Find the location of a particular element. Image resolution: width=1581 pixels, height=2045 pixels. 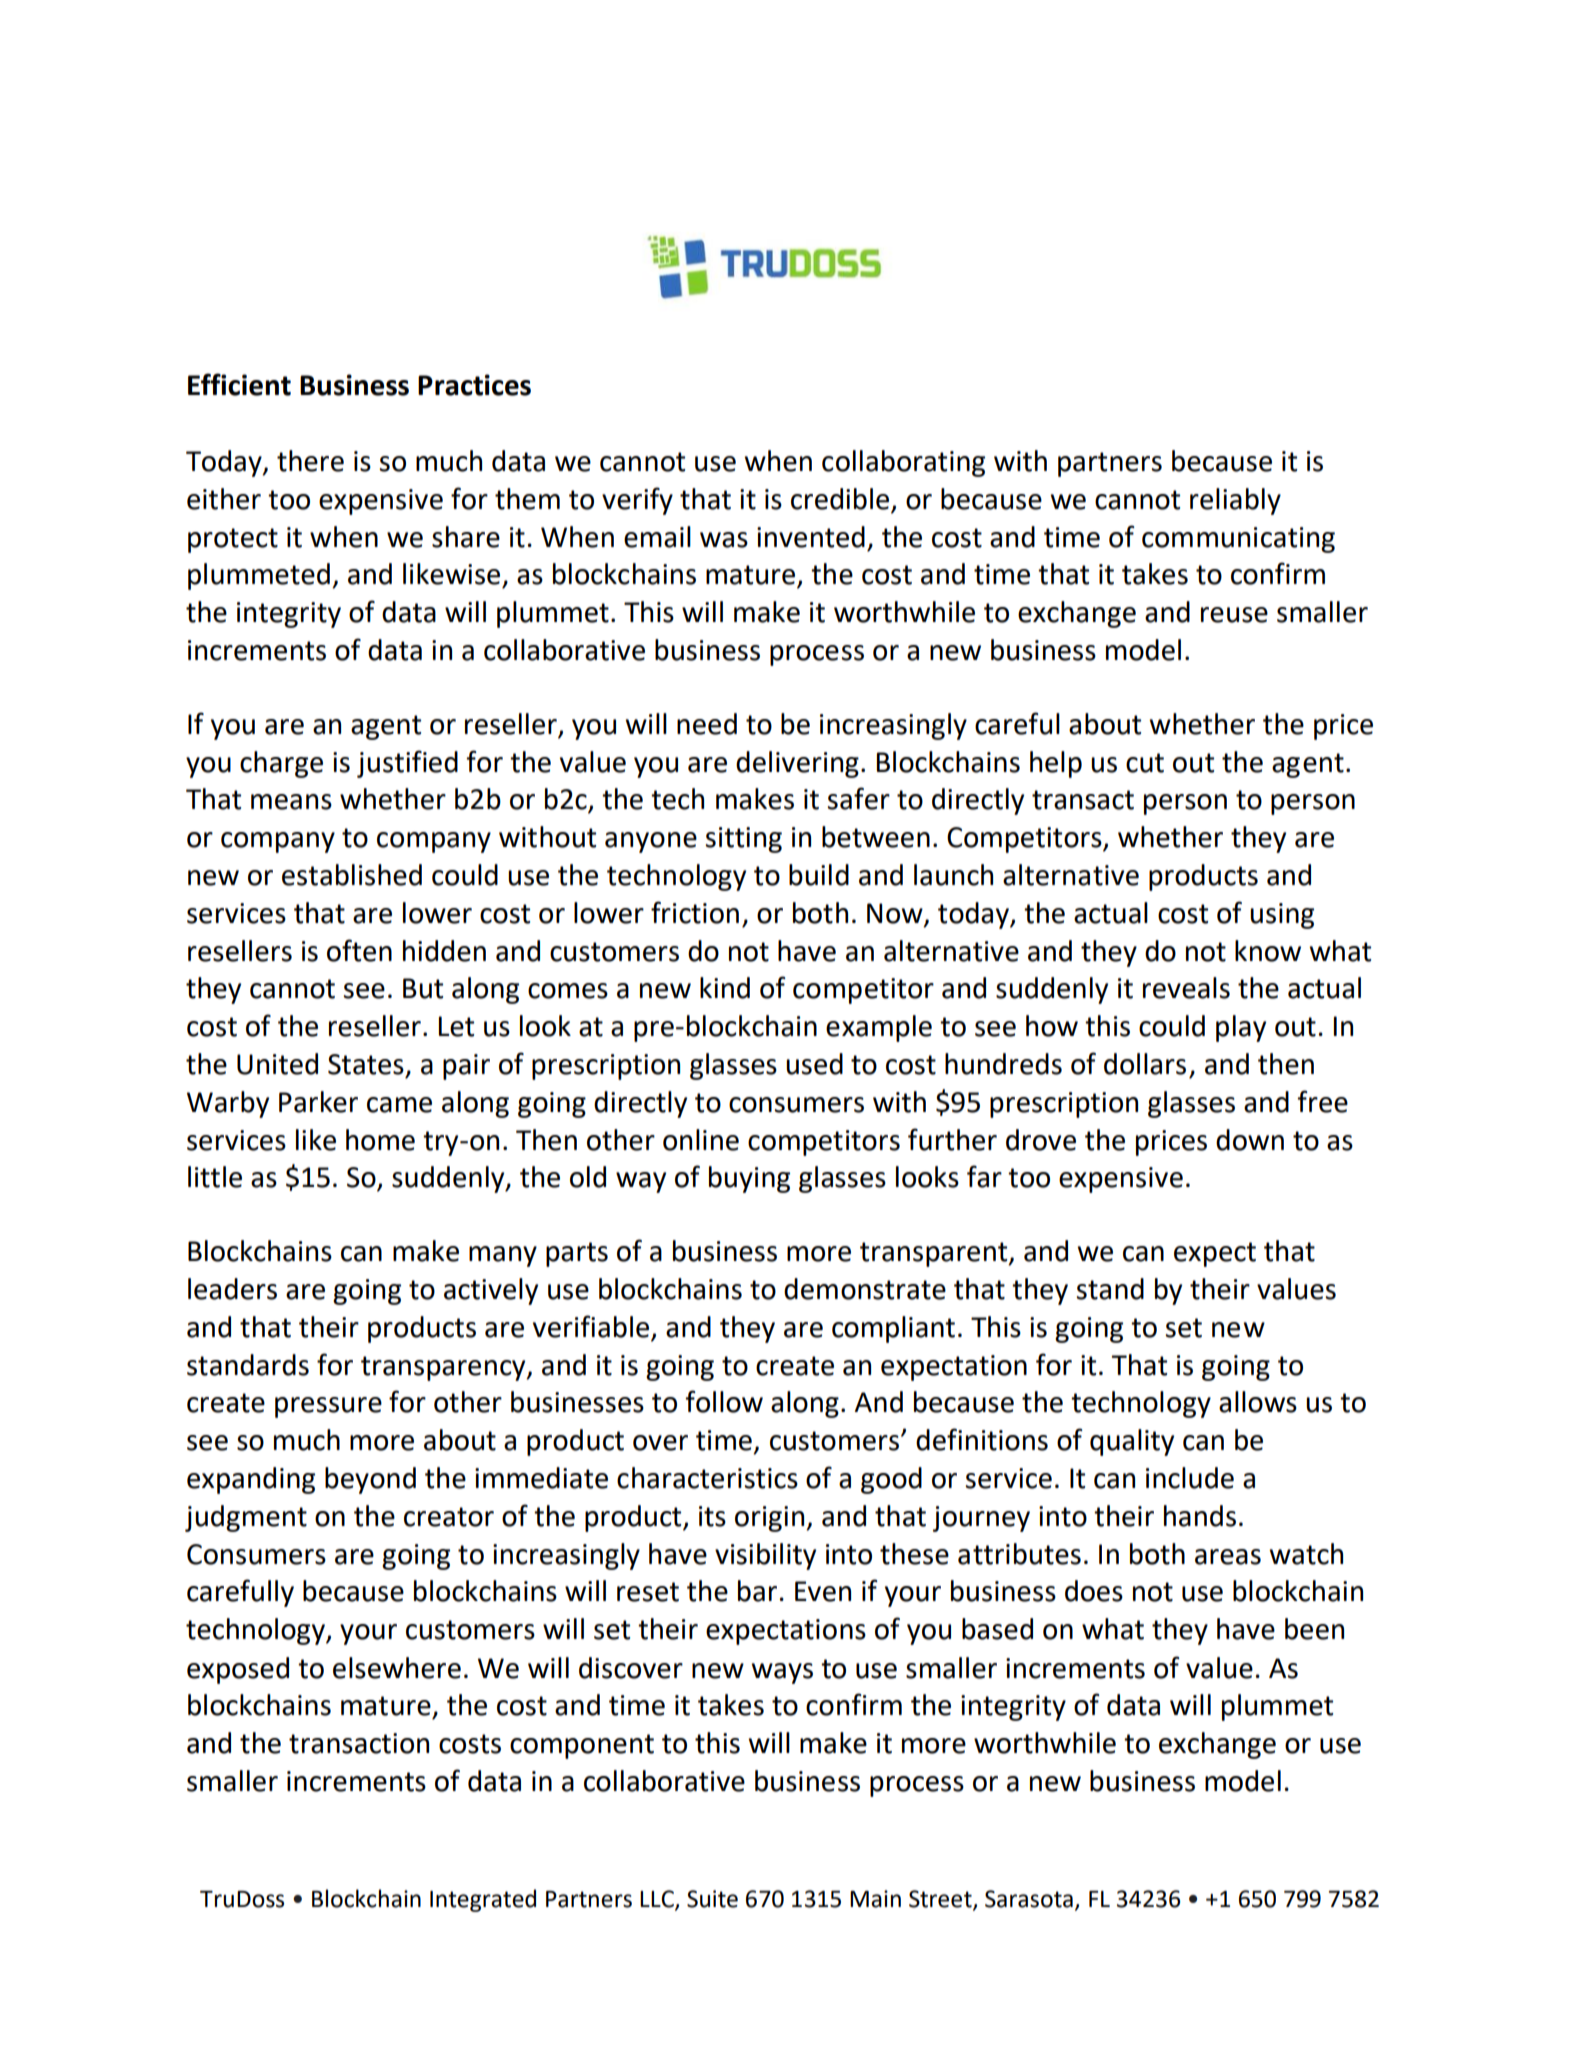

using is located at coordinates (1282, 916).
